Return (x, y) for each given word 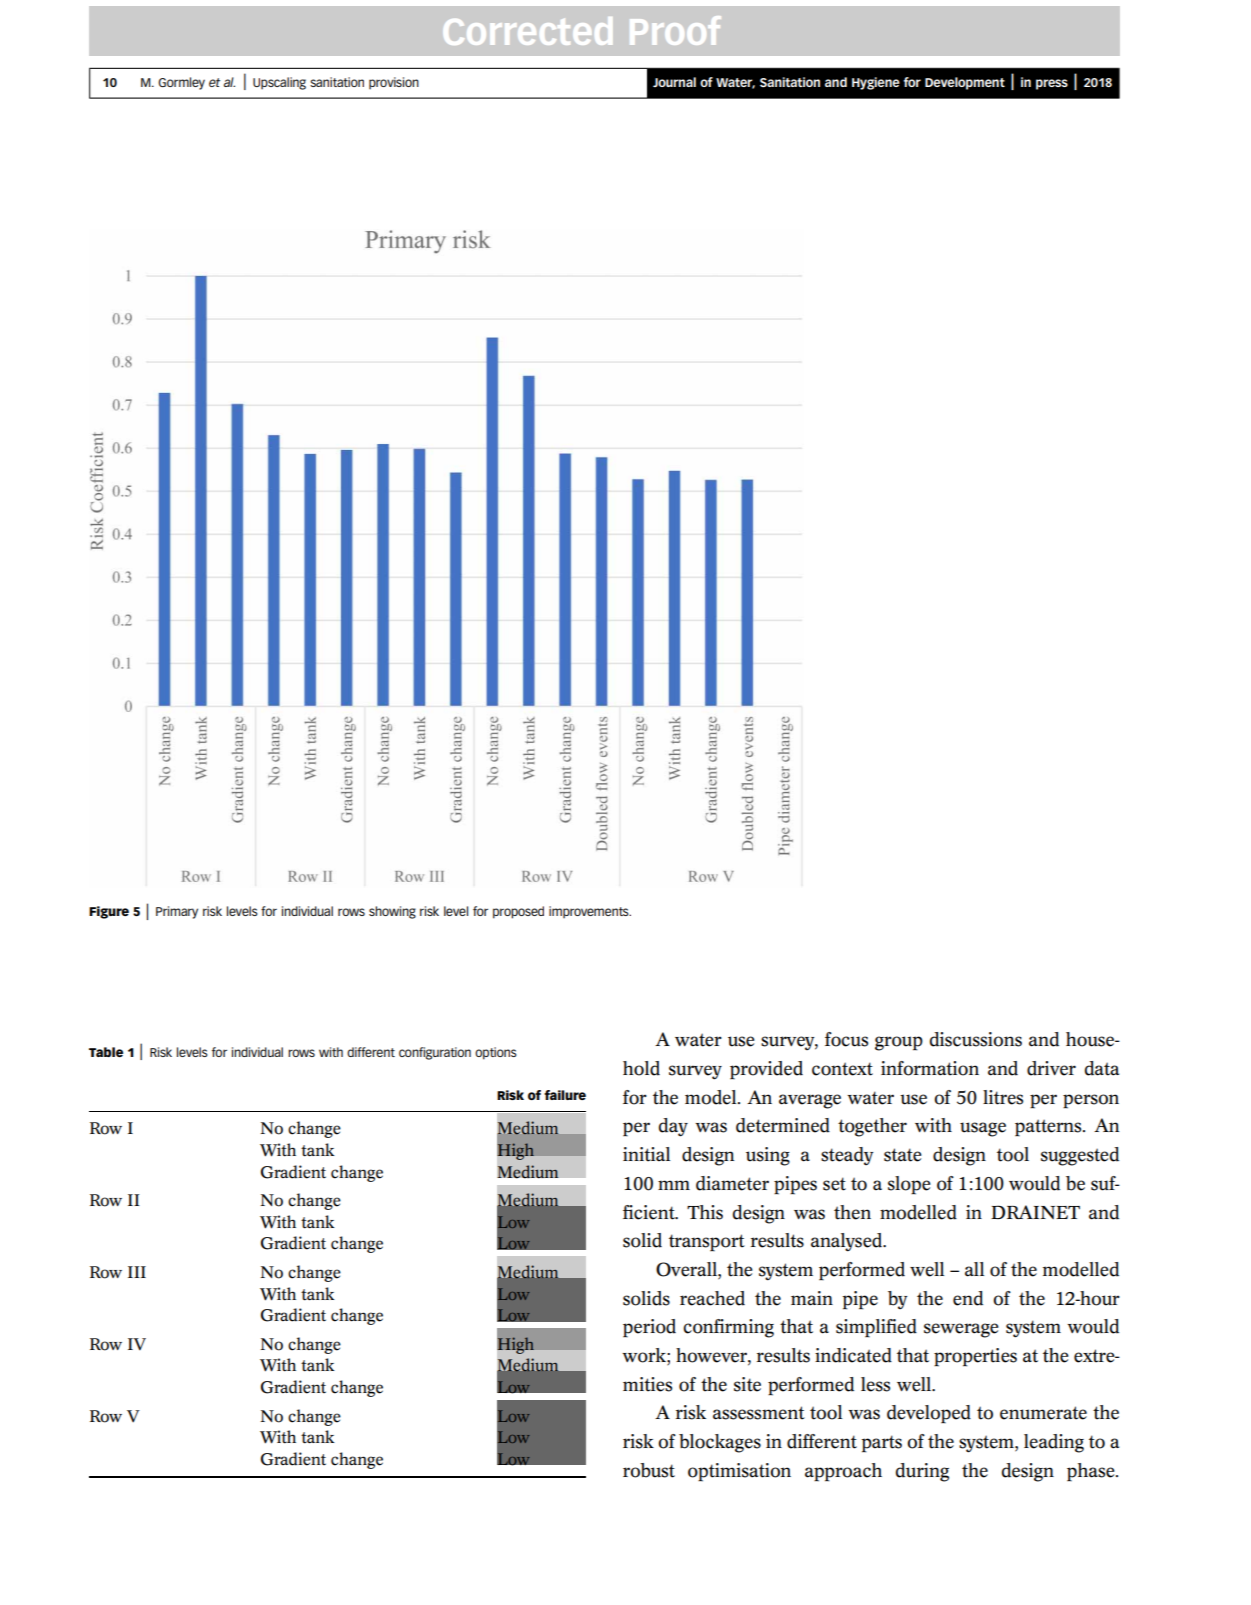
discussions (976, 1039)
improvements (590, 912)
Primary (177, 912)
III (137, 1272)
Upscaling (279, 83)
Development (965, 83)
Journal (674, 82)
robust (649, 1470)
